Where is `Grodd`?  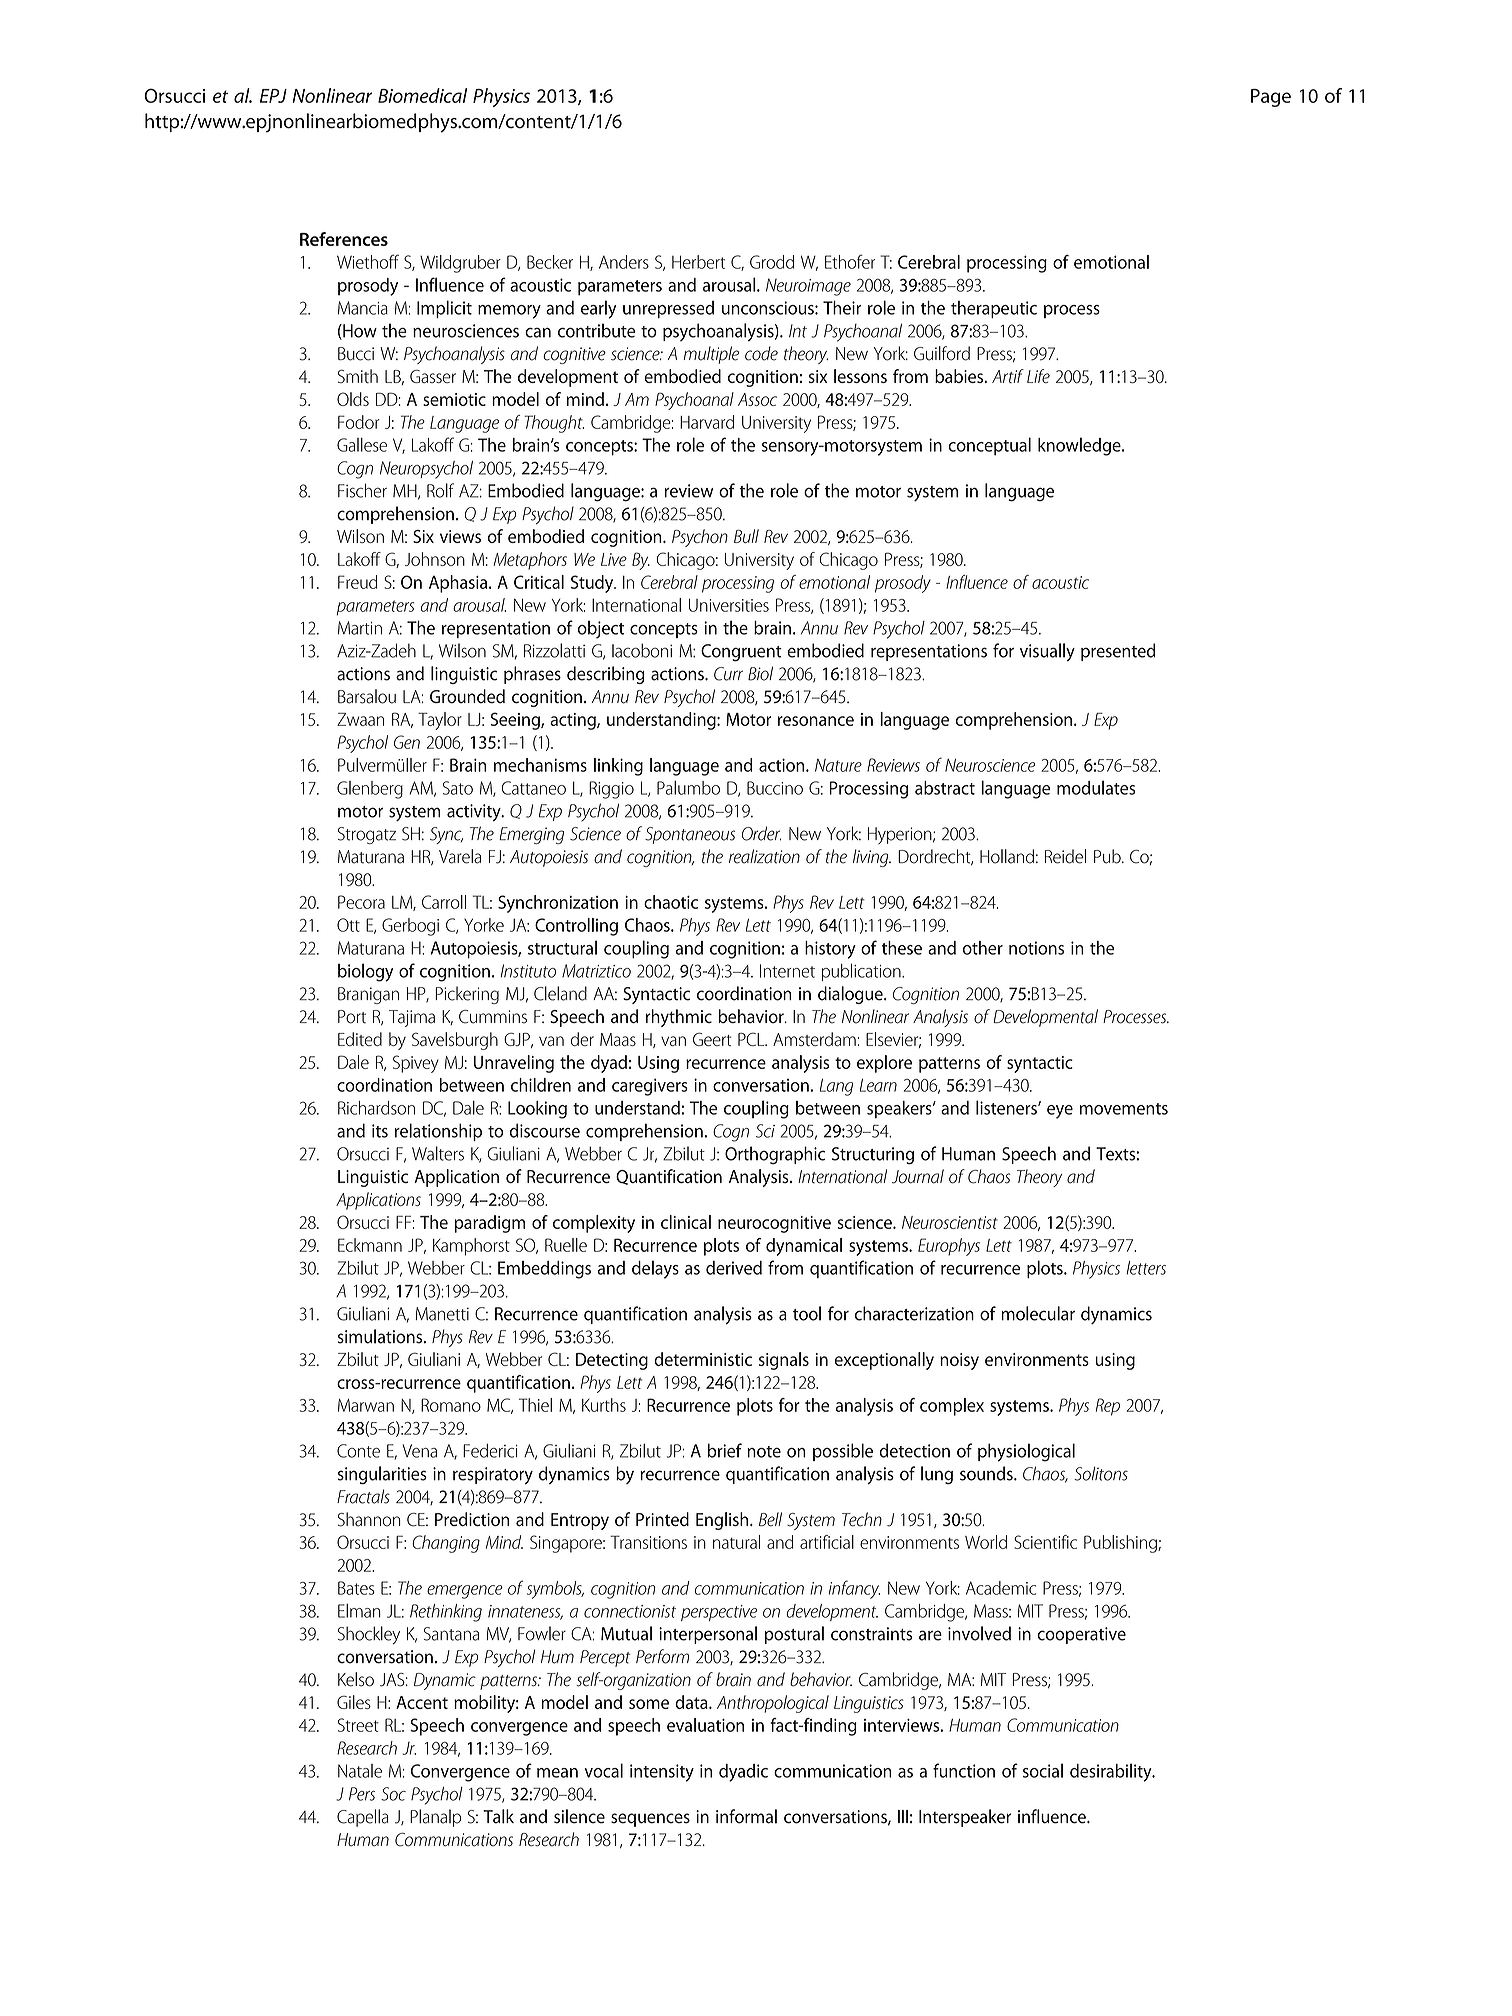
Grodd is located at coordinates (772, 262).
